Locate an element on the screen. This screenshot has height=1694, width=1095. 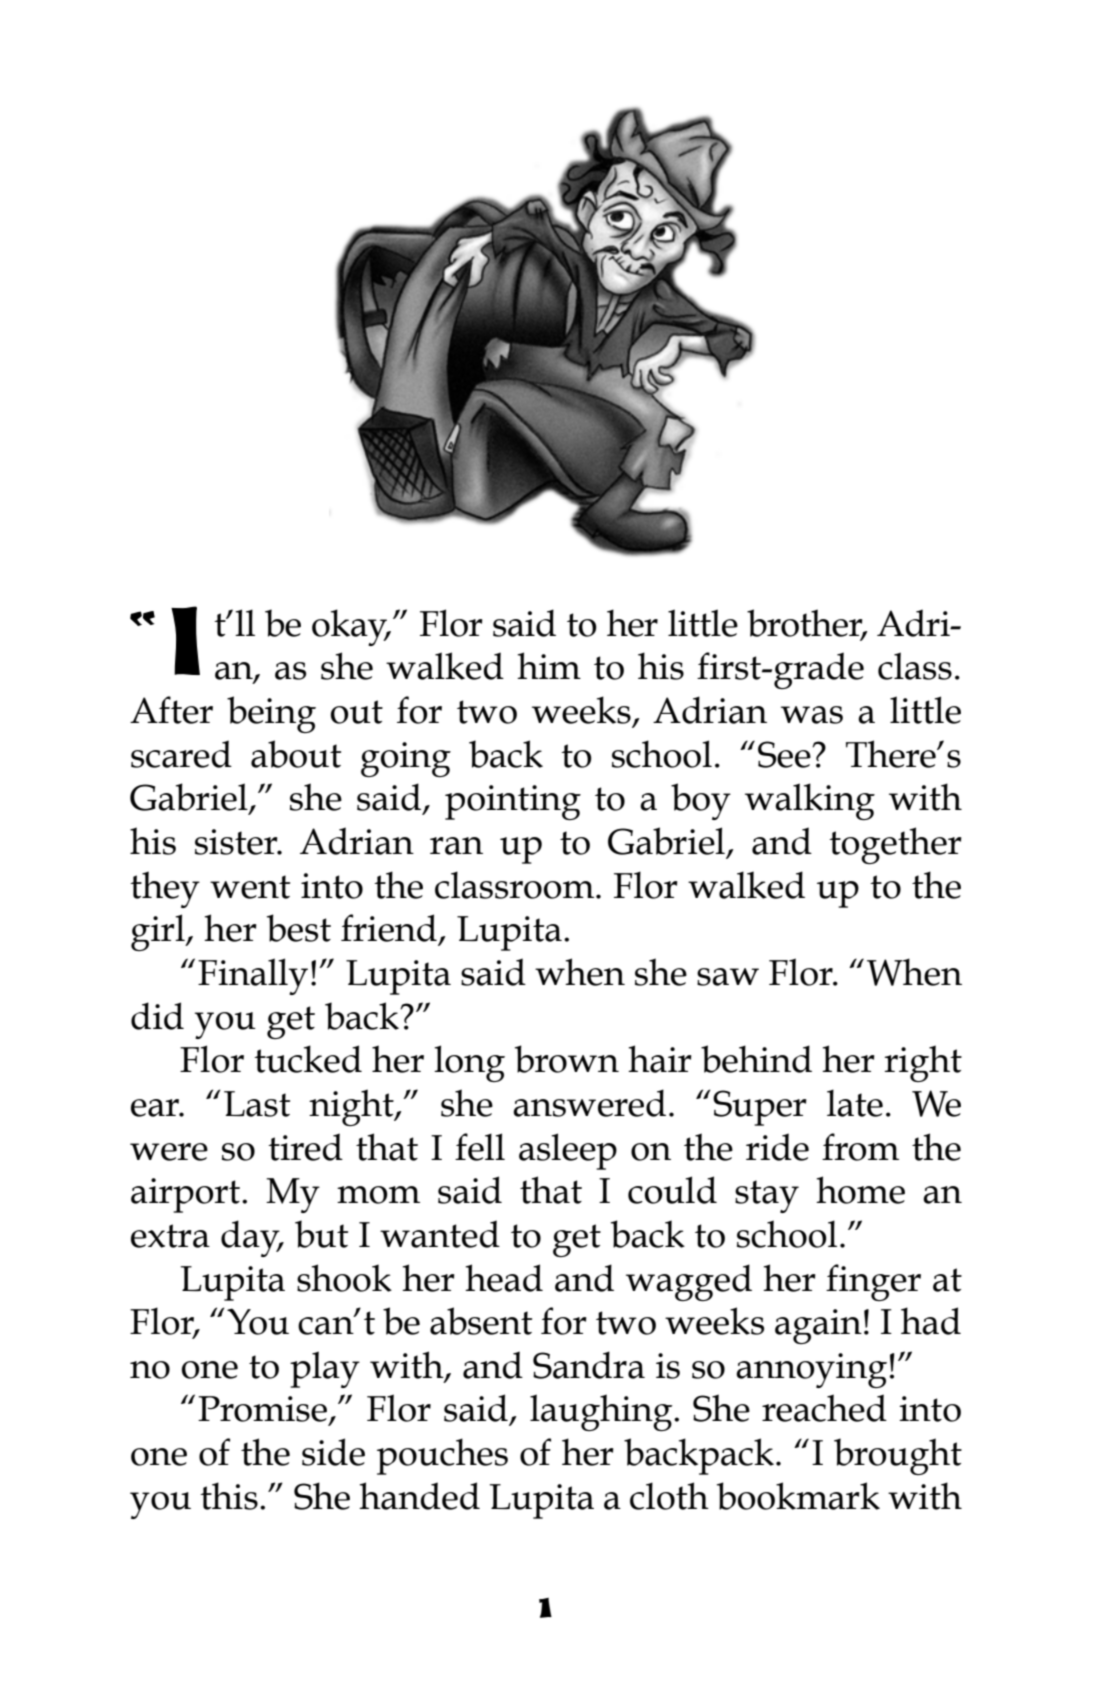
late is located at coordinates (855, 1103).
